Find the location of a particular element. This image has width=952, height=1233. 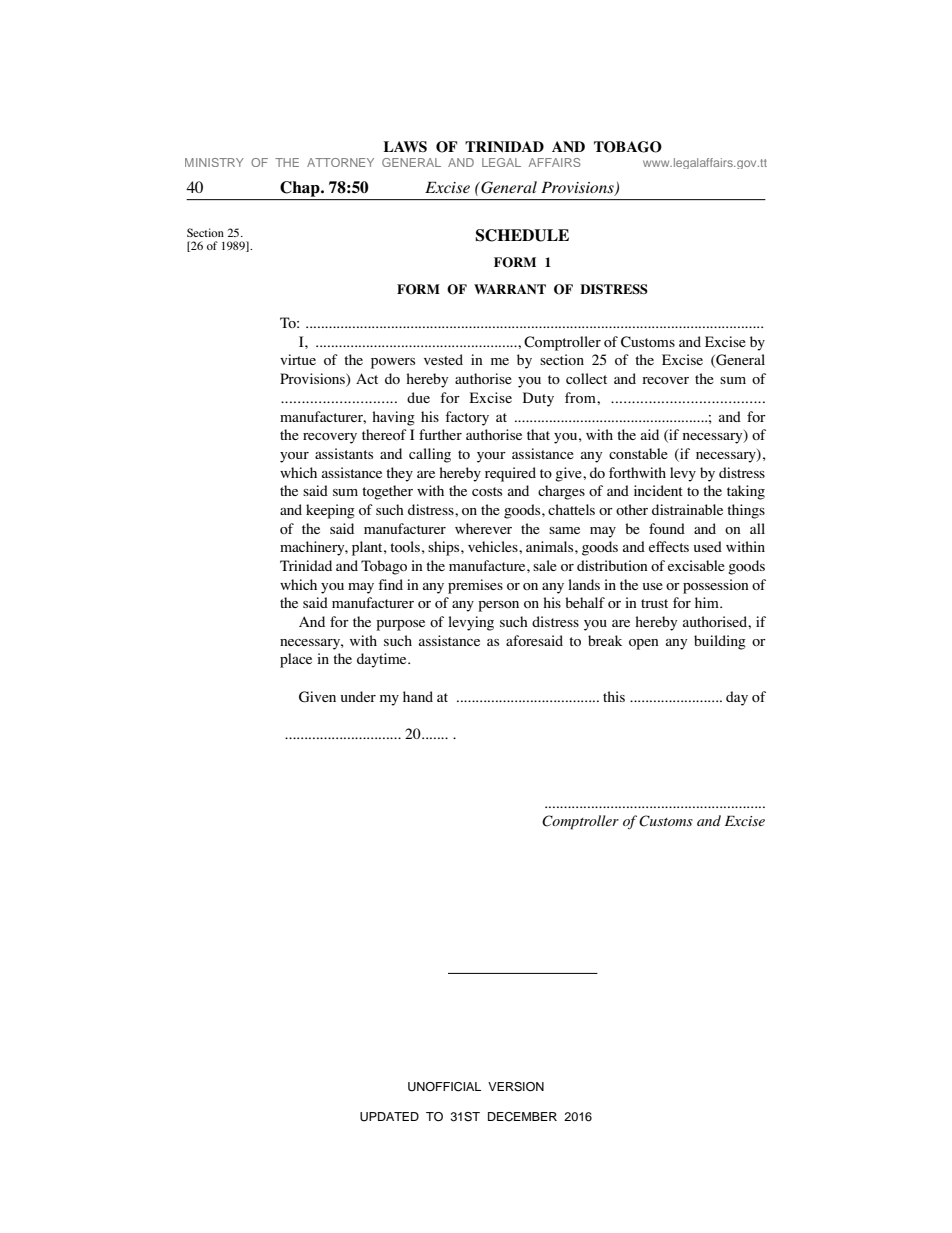

building is located at coordinates (720, 642).
